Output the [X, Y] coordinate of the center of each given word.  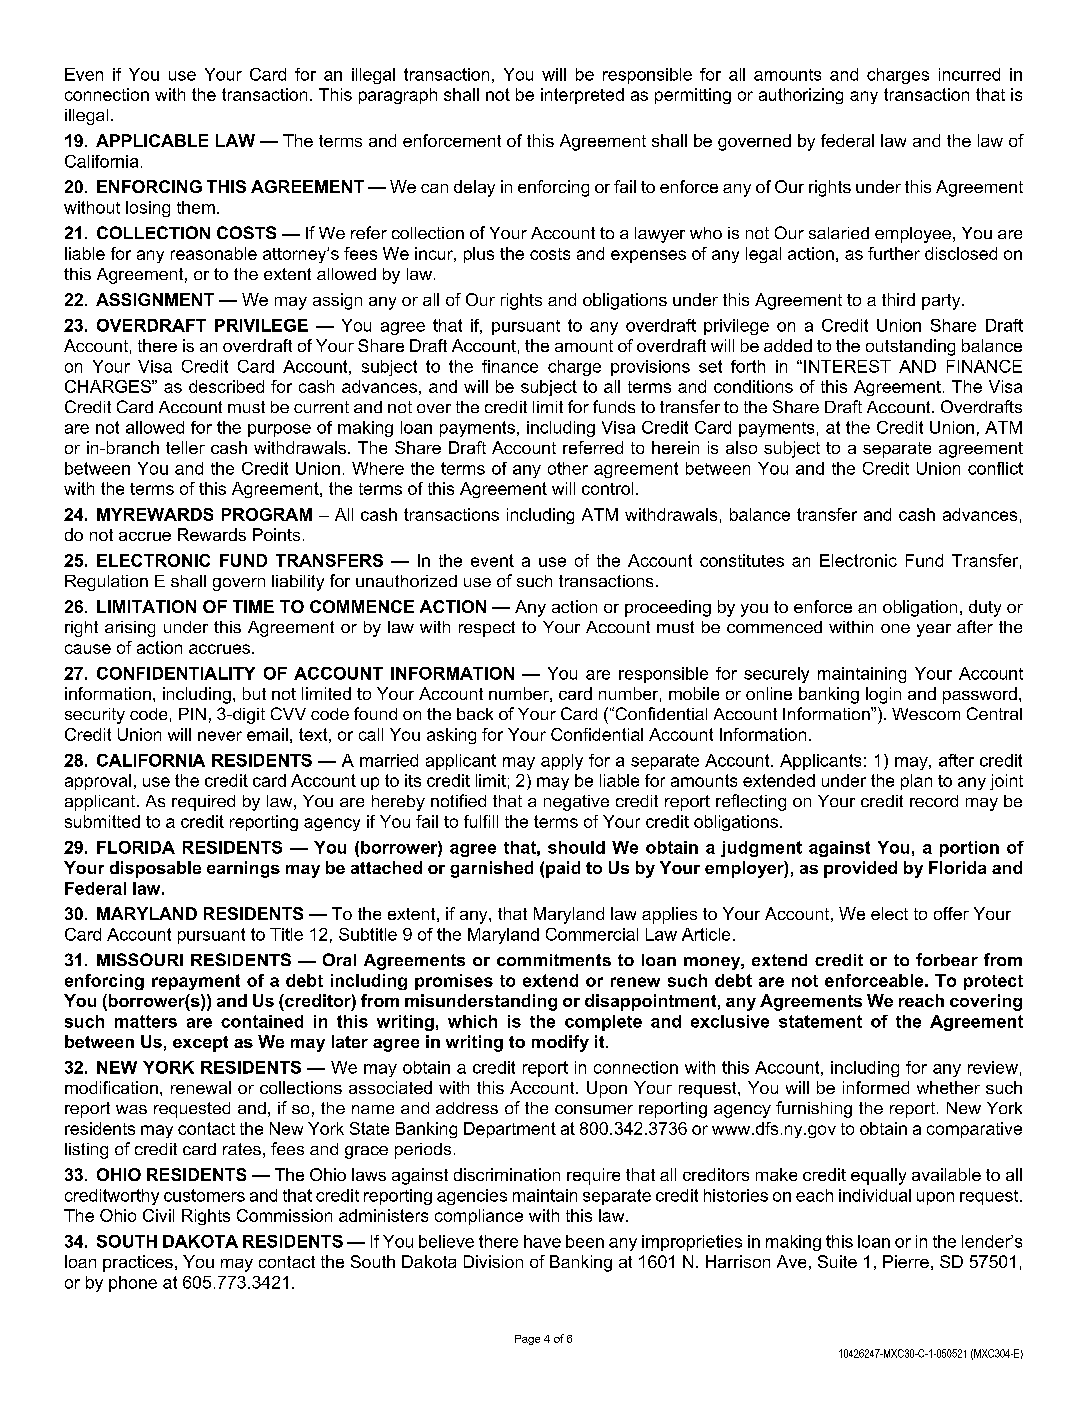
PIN [192, 714]
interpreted [582, 96]
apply [562, 762]
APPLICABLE [152, 140]
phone [133, 1284]
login [883, 695]
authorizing [801, 96]
